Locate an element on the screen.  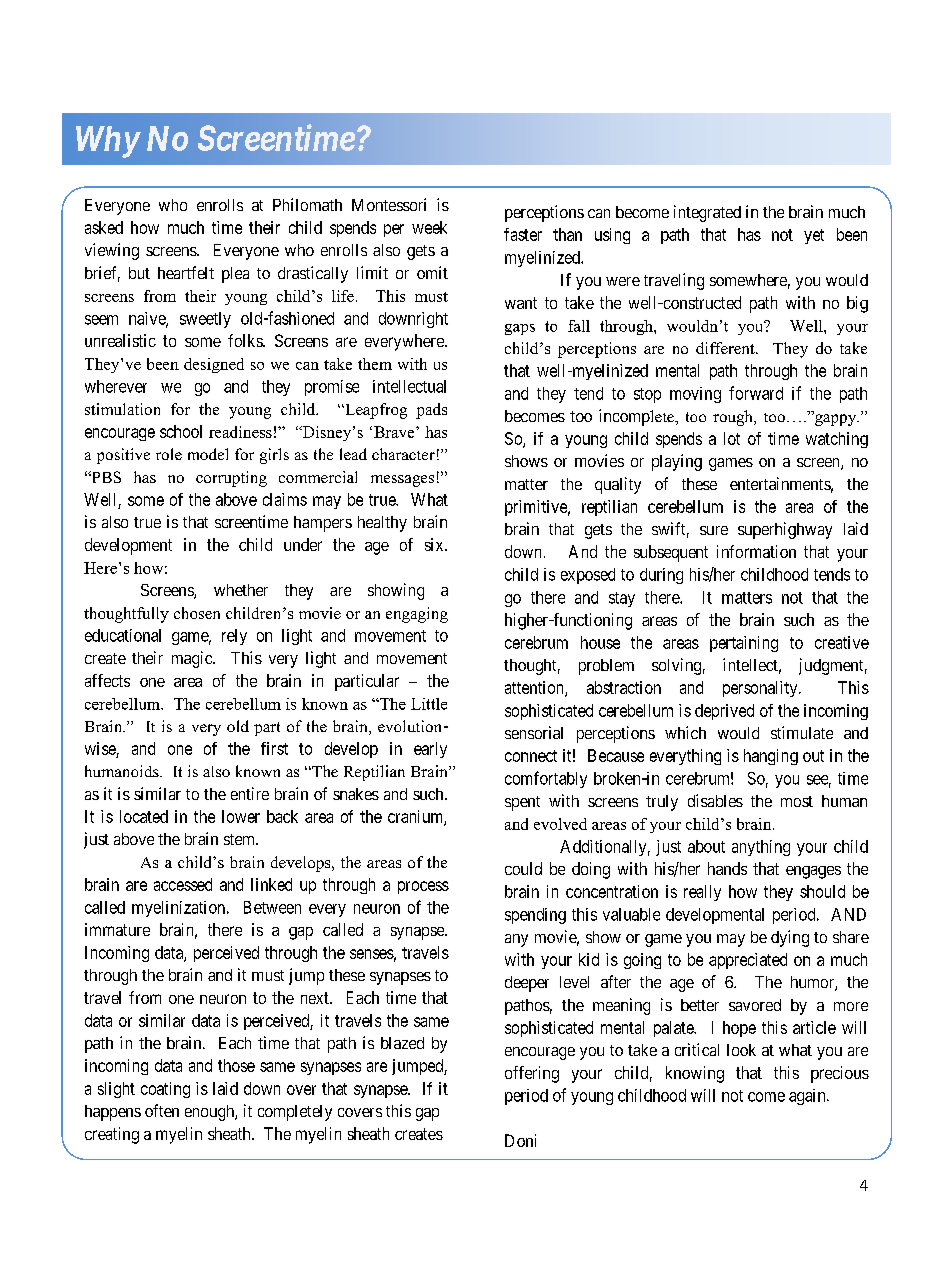
enough is located at coordinates (210, 1113).
